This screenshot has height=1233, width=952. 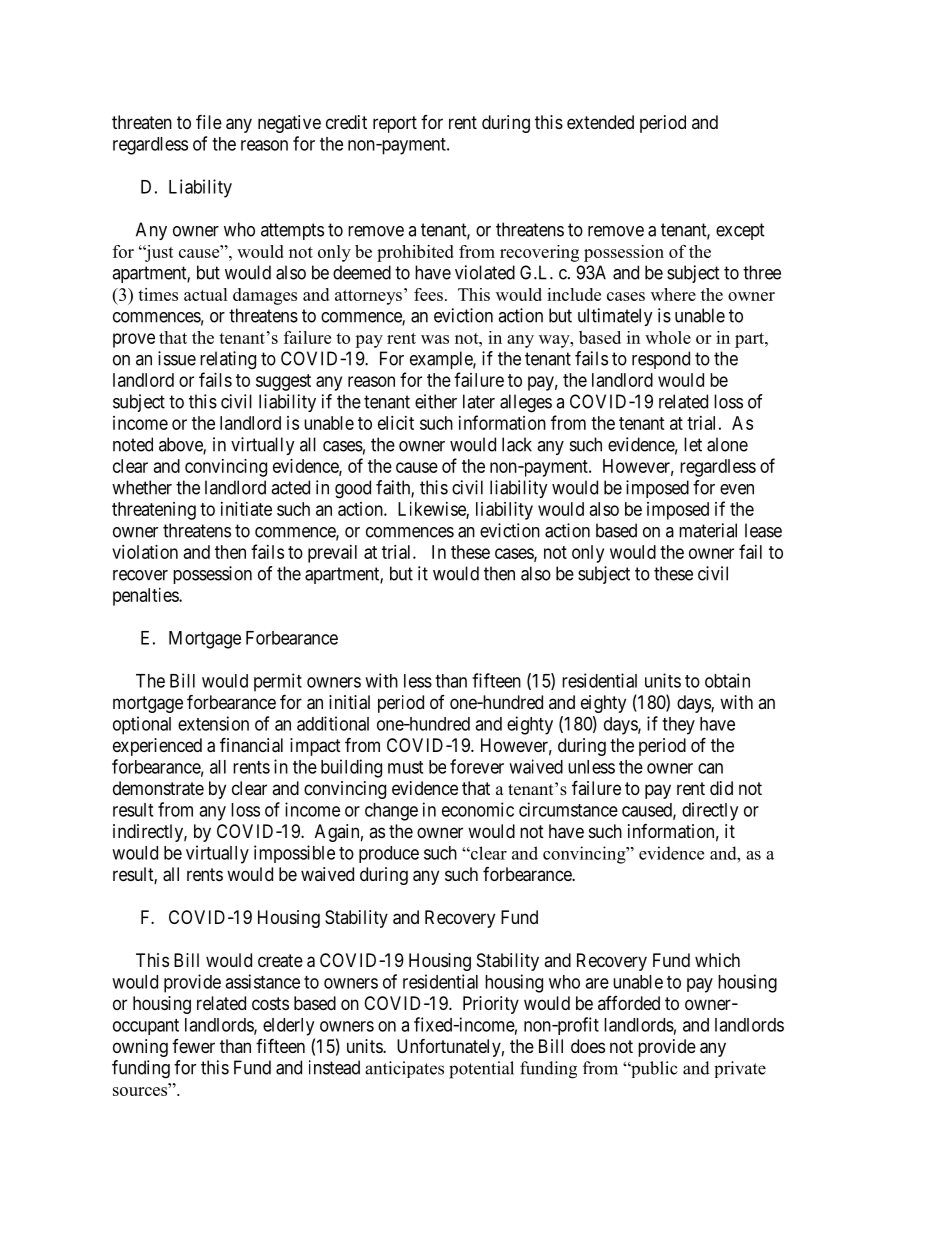 What do you see at coordinates (477, 766) in the screenshot?
I see `forever` at bounding box center [477, 766].
